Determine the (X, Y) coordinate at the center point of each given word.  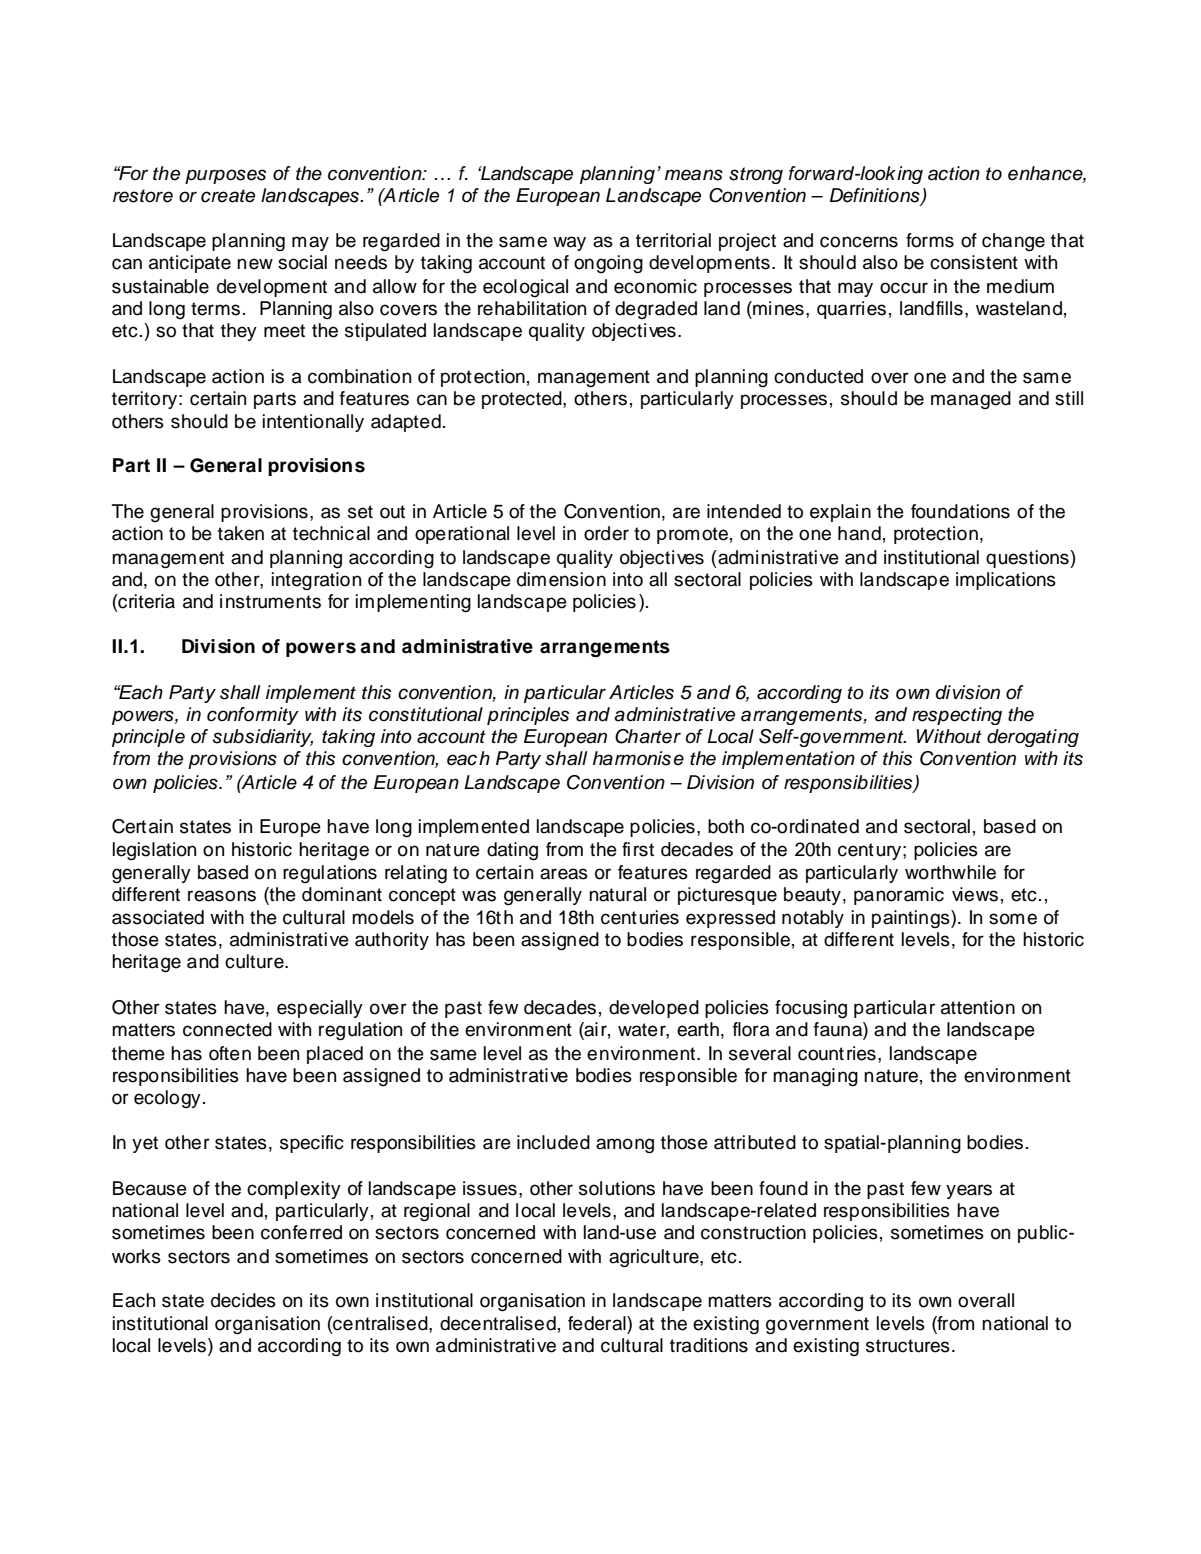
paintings (912, 919)
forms (930, 240)
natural (617, 894)
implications (1006, 581)
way (569, 243)
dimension (561, 579)
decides (243, 1300)
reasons (222, 896)
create (228, 196)
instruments (270, 601)
